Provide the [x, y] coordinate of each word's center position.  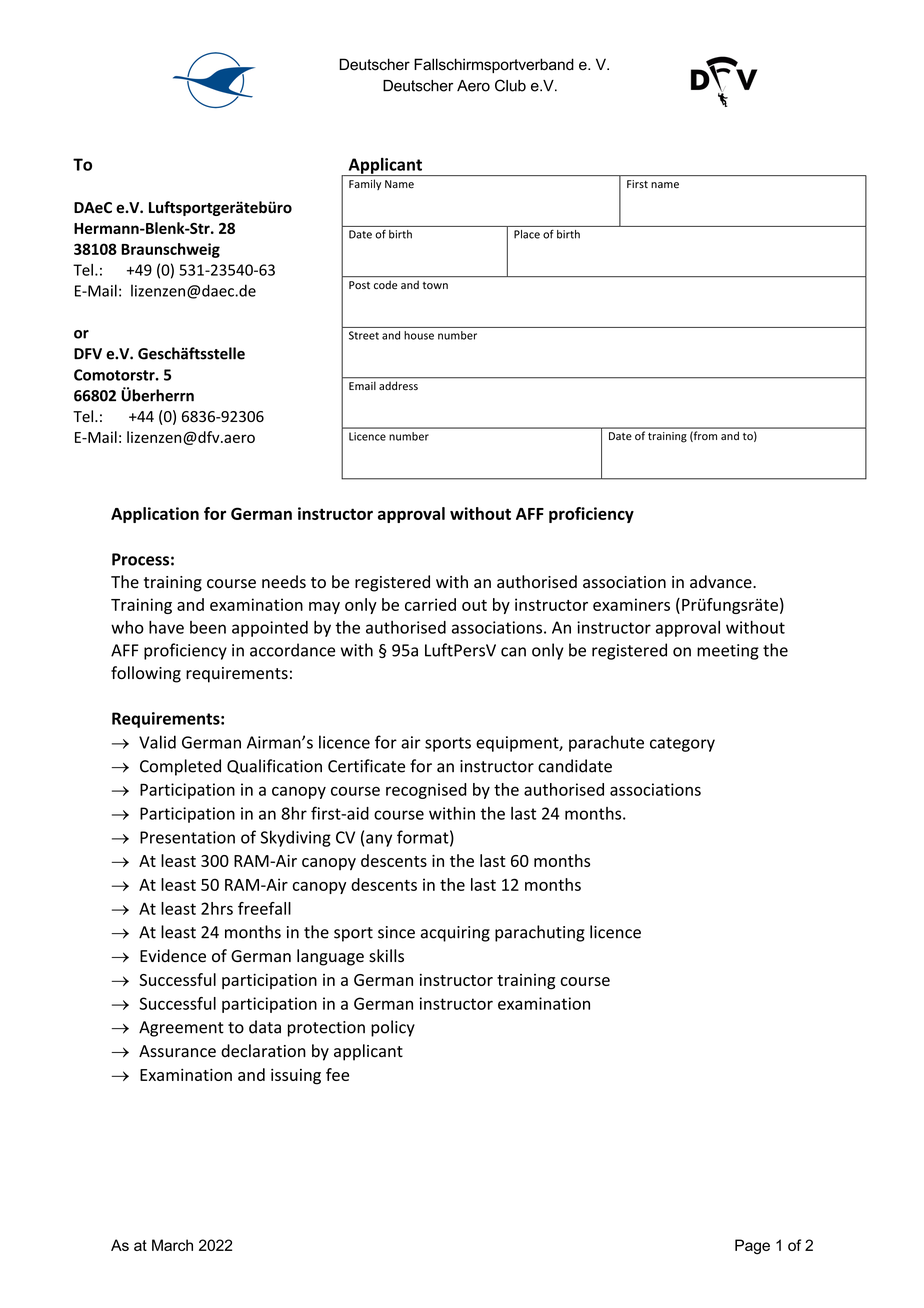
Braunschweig [170, 250]
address [398, 386]
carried [430, 604]
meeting [728, 652]
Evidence [173, 956]
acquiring [455, 934]
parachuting [540, 933]
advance [722, 582]
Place [527, 234]
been [208, 627]
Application [155, 515]
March [172, 1245]
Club [510, 85]
